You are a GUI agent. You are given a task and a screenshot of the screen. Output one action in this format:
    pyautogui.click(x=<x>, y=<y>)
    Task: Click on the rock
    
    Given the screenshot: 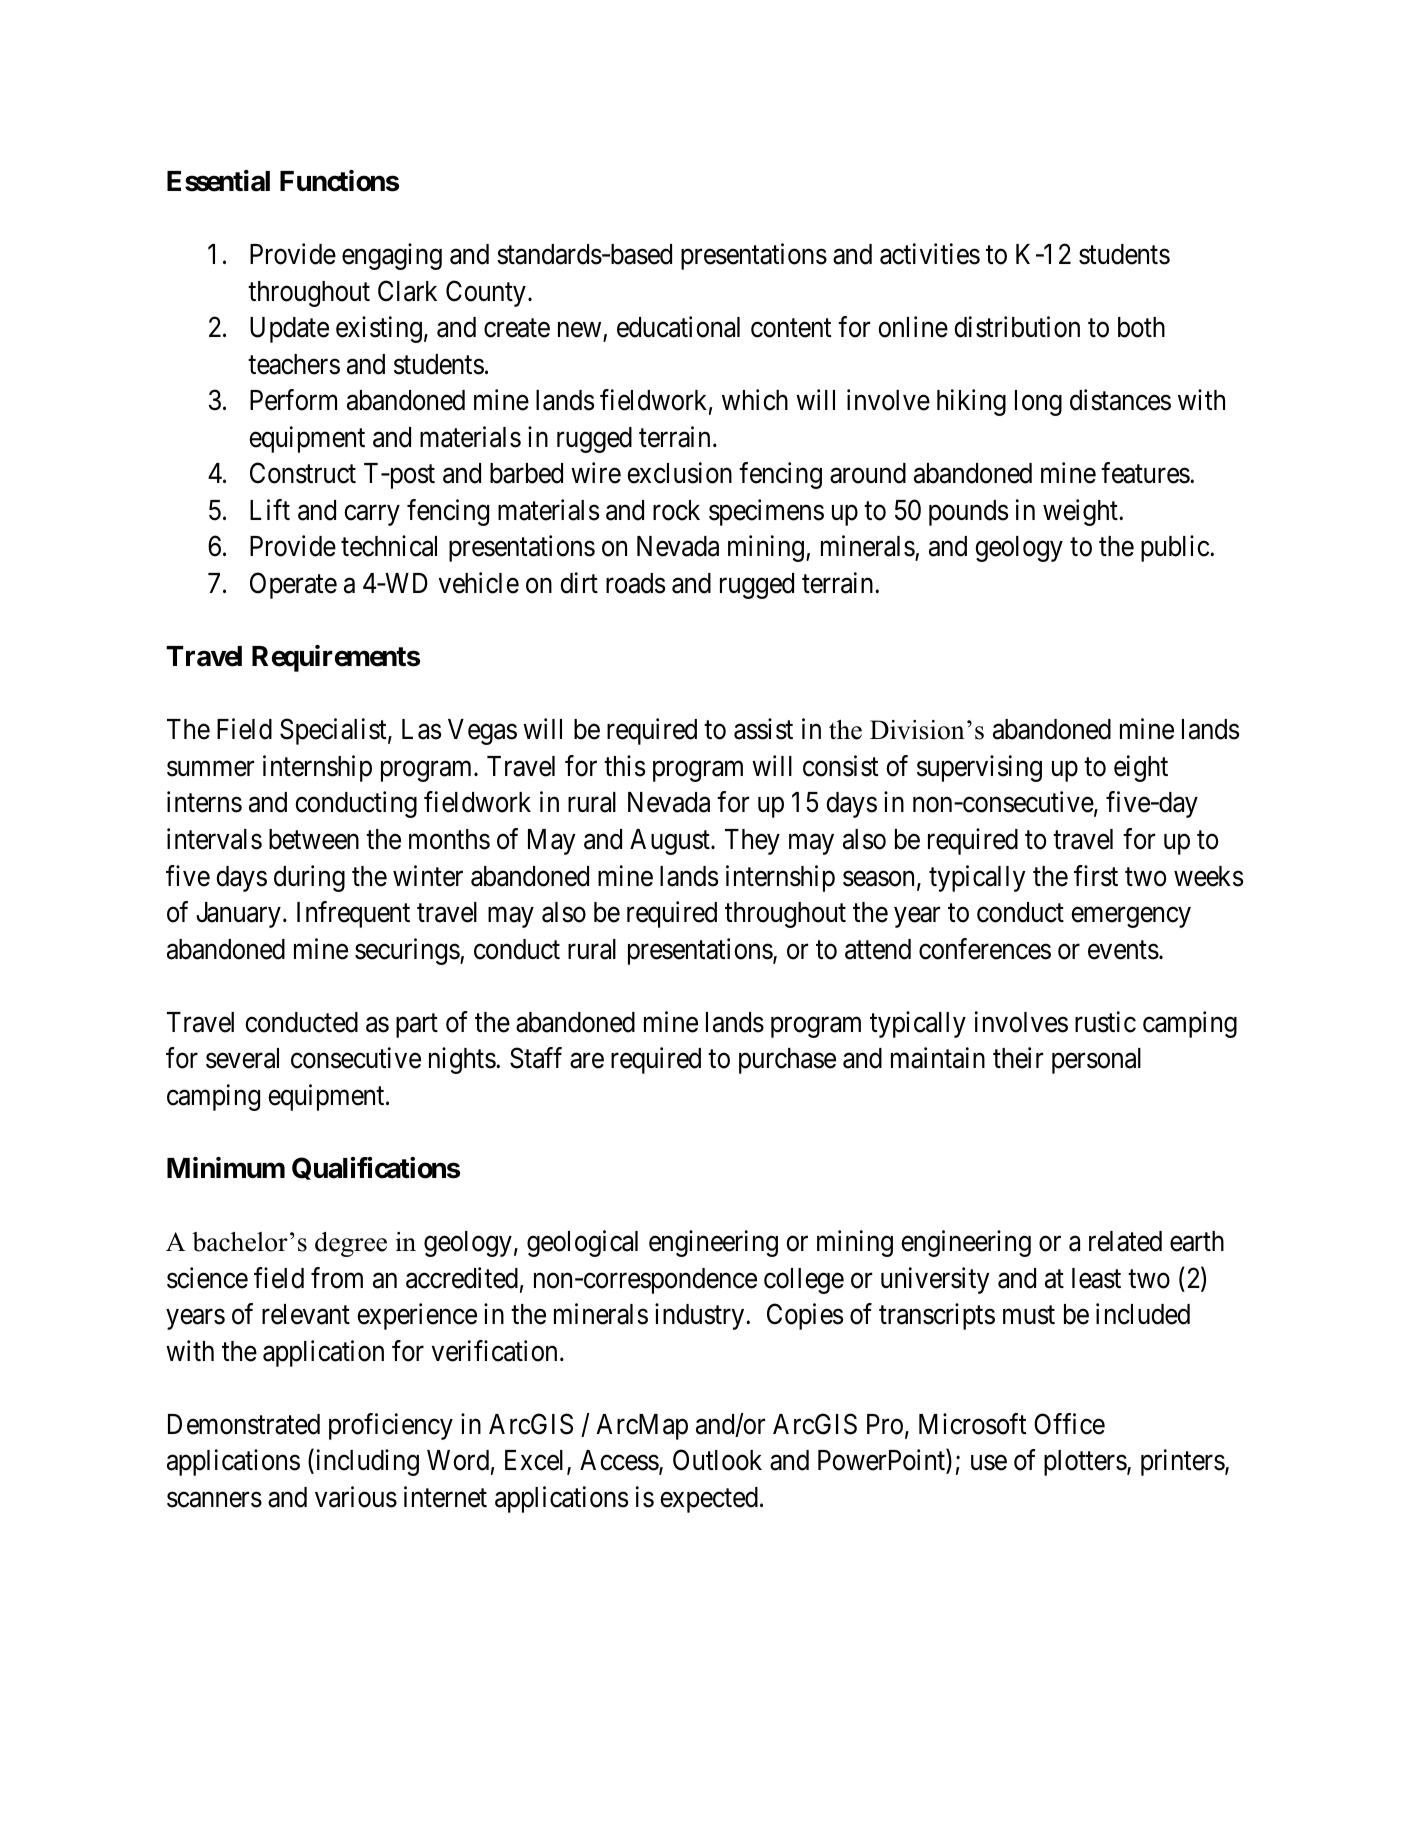 What is the action you would take?
    pyautogui.click(x=676, y=510)
